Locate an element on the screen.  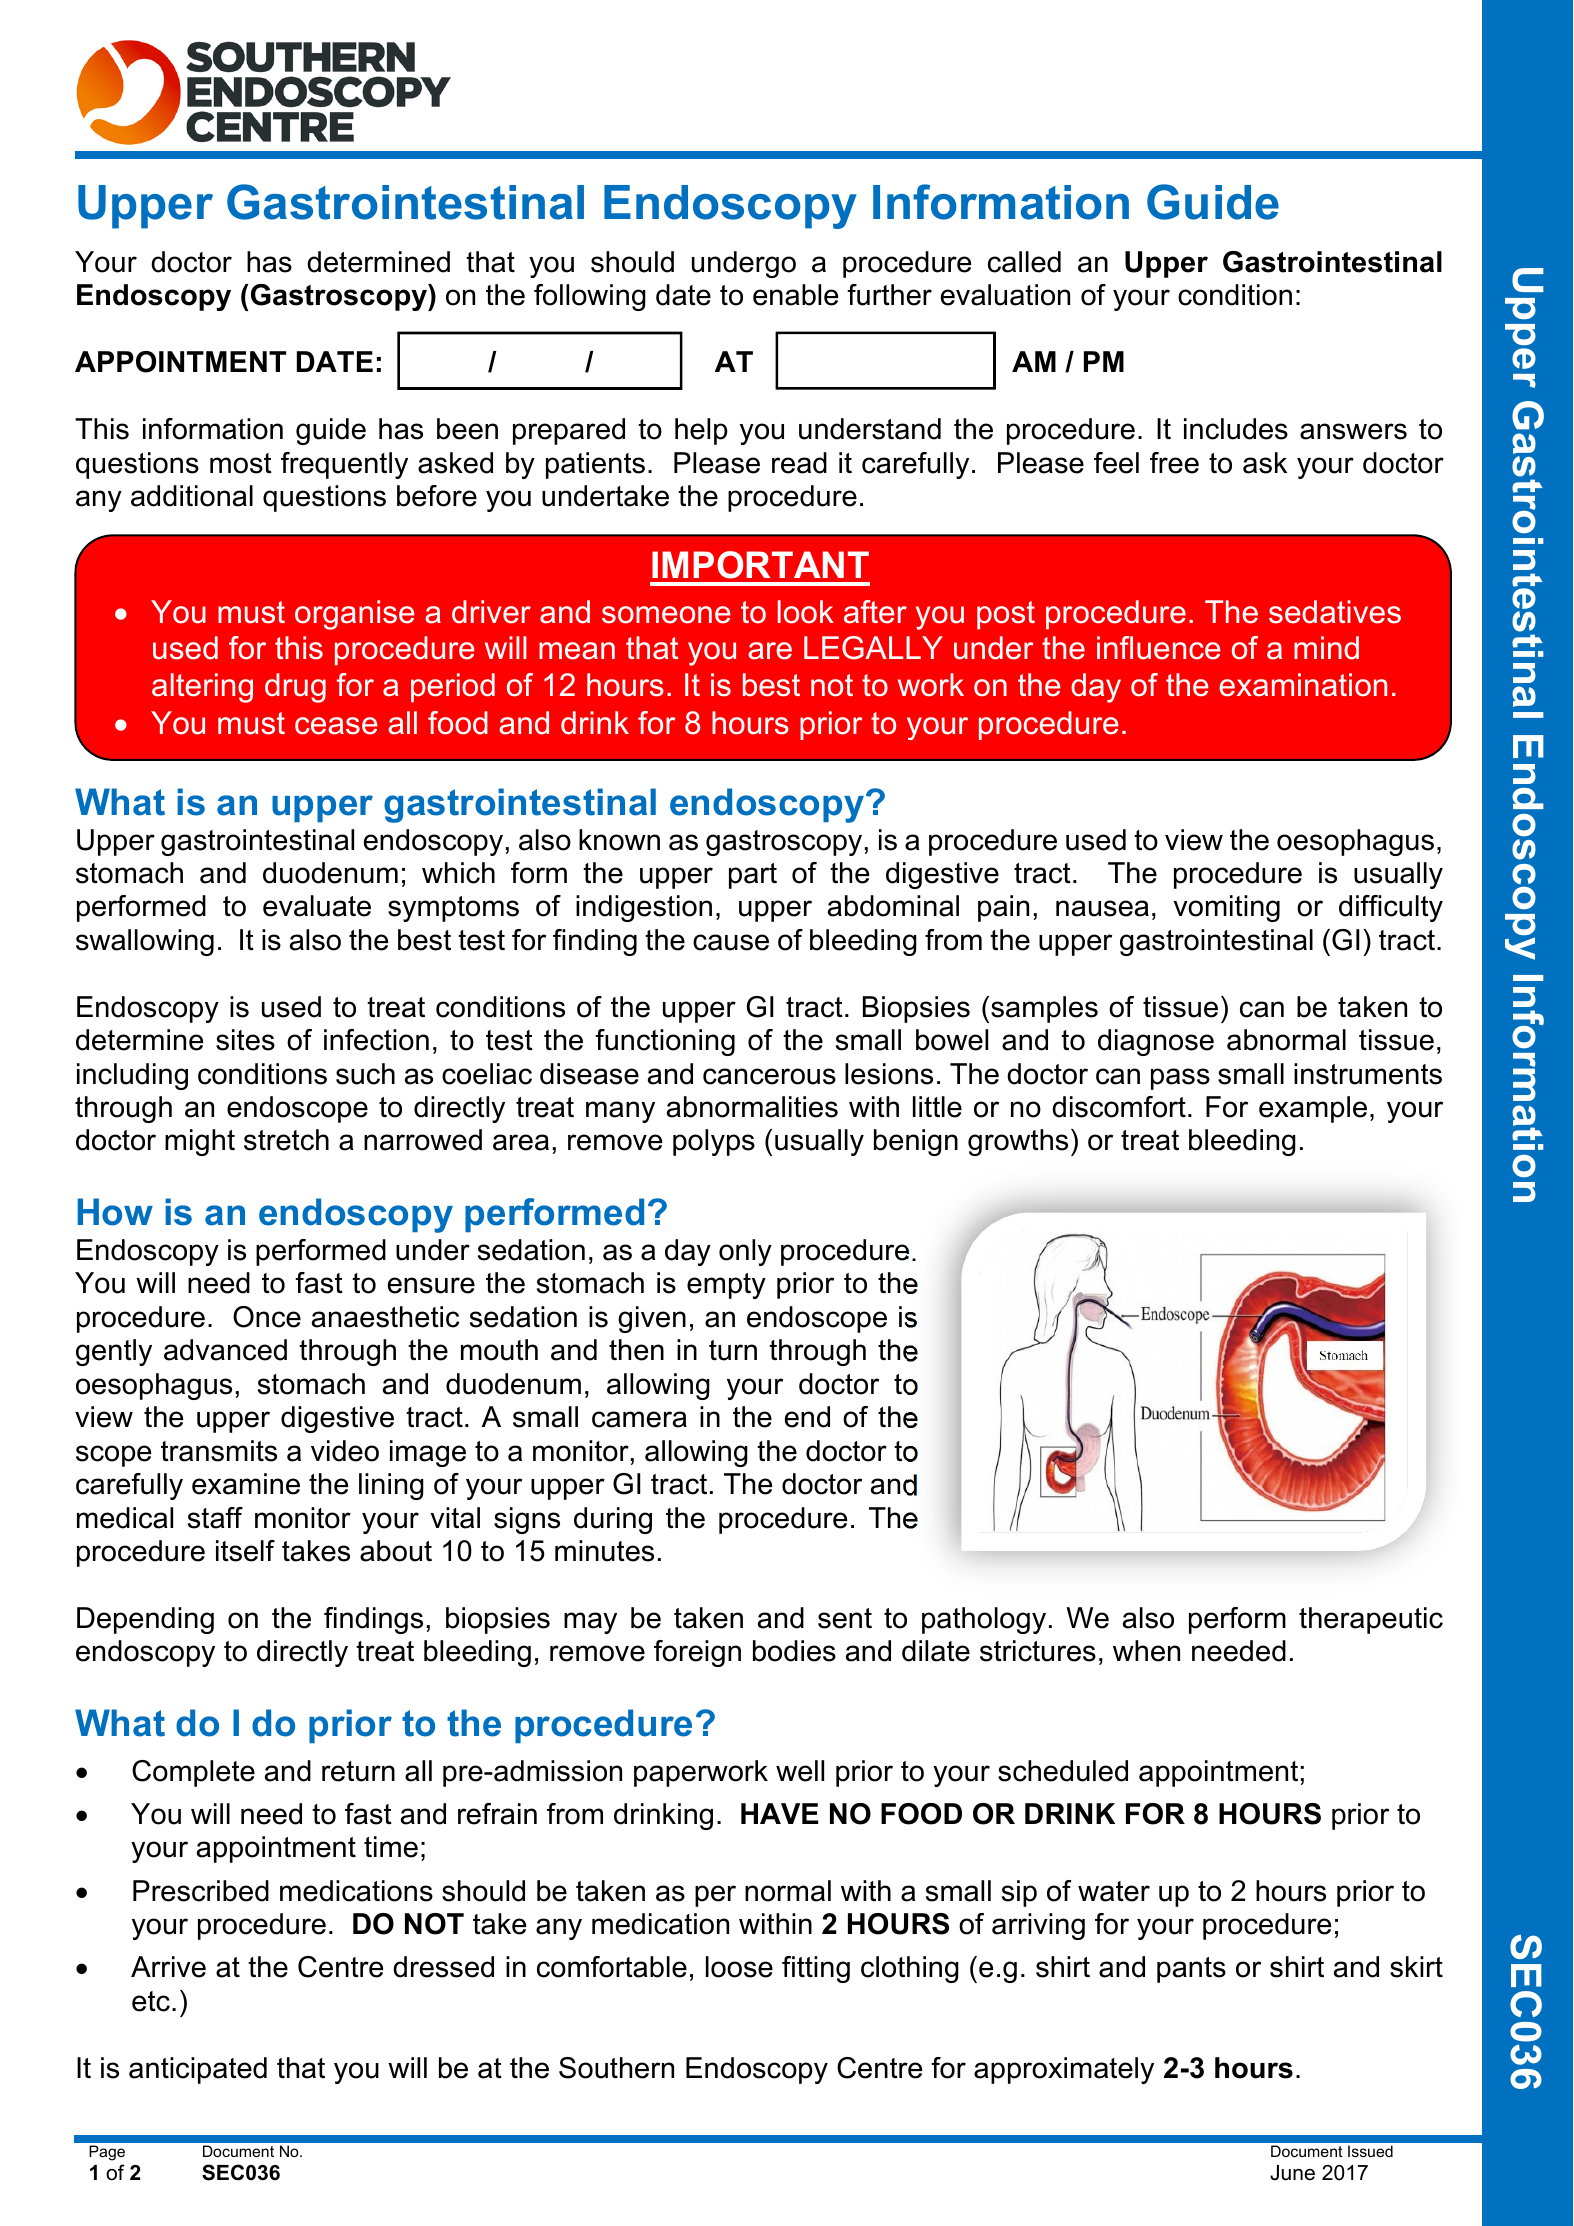
June is located at coordinates (1292, 2173).
